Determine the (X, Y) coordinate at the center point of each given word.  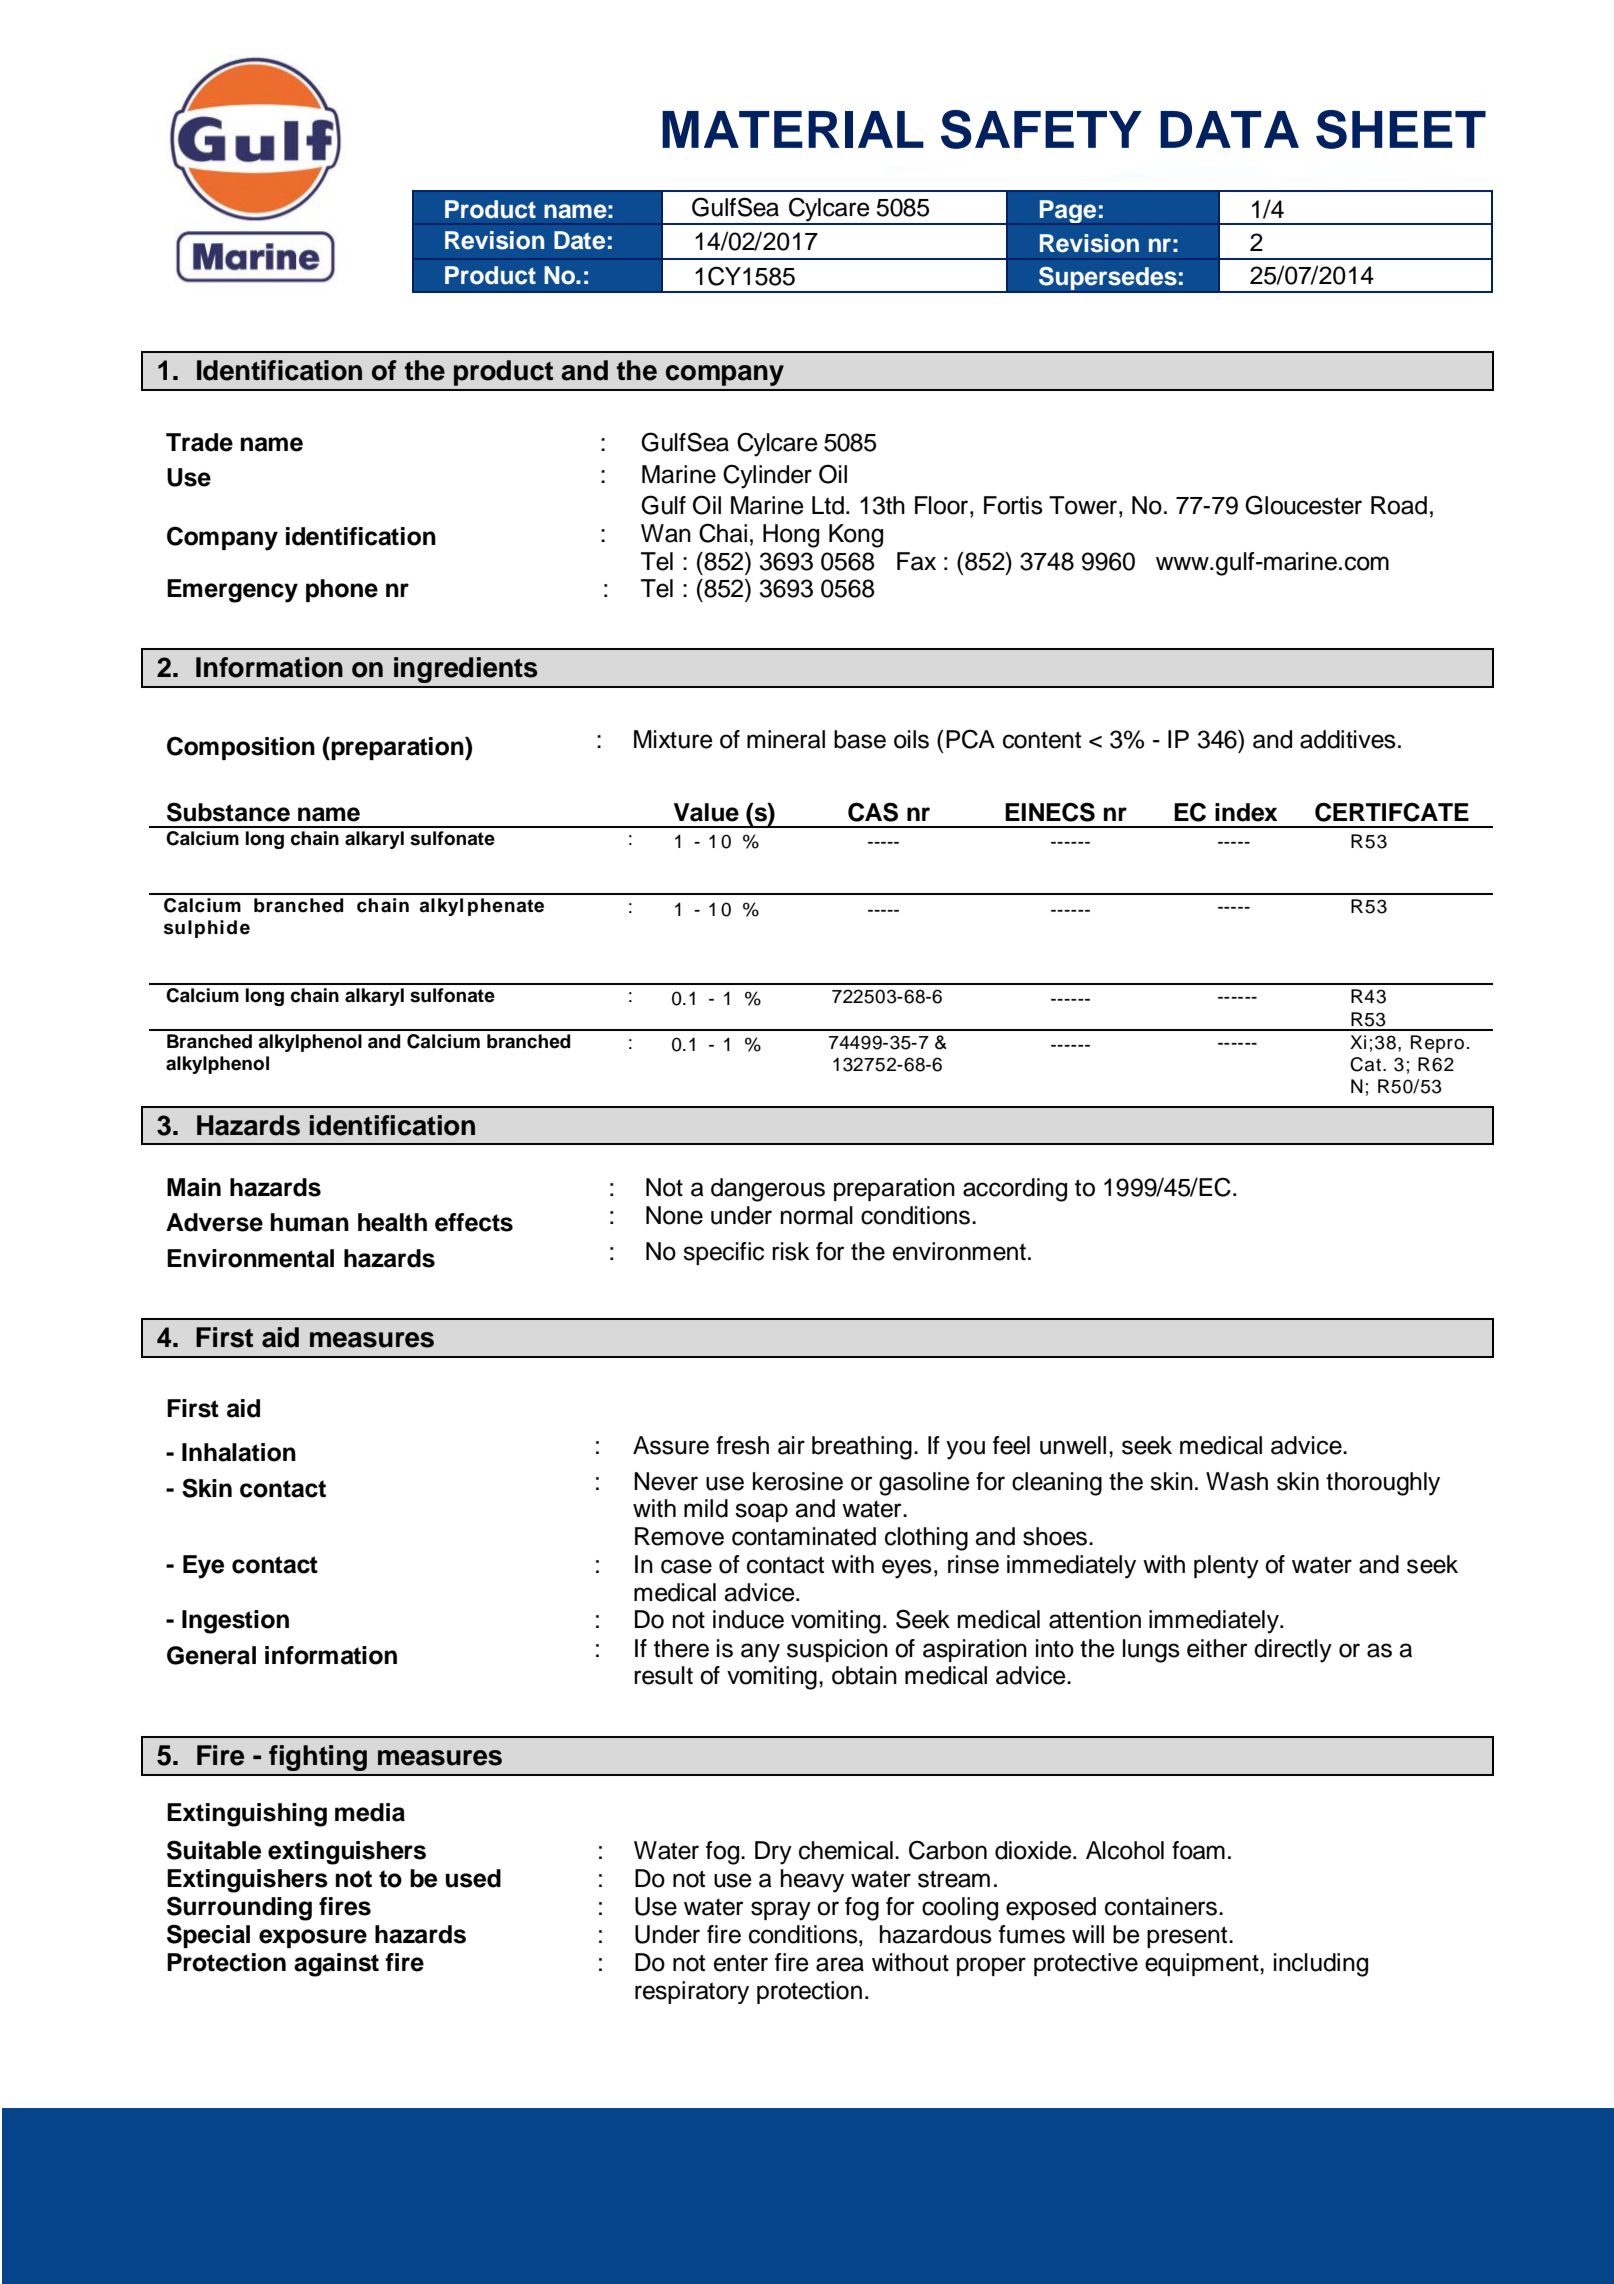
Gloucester (1303, 505)
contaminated (804, 1536)
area (840, 1964)
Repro (1437, 1044)
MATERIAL (793, 129)
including (1321, 1965)
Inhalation (239, 1452)
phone (342, 590)
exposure (313, 1938)
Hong (791, 536)
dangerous (768, 1190)
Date (579, 240)
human (310, 1222)
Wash (1237, 1481)
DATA (1229, 129)
